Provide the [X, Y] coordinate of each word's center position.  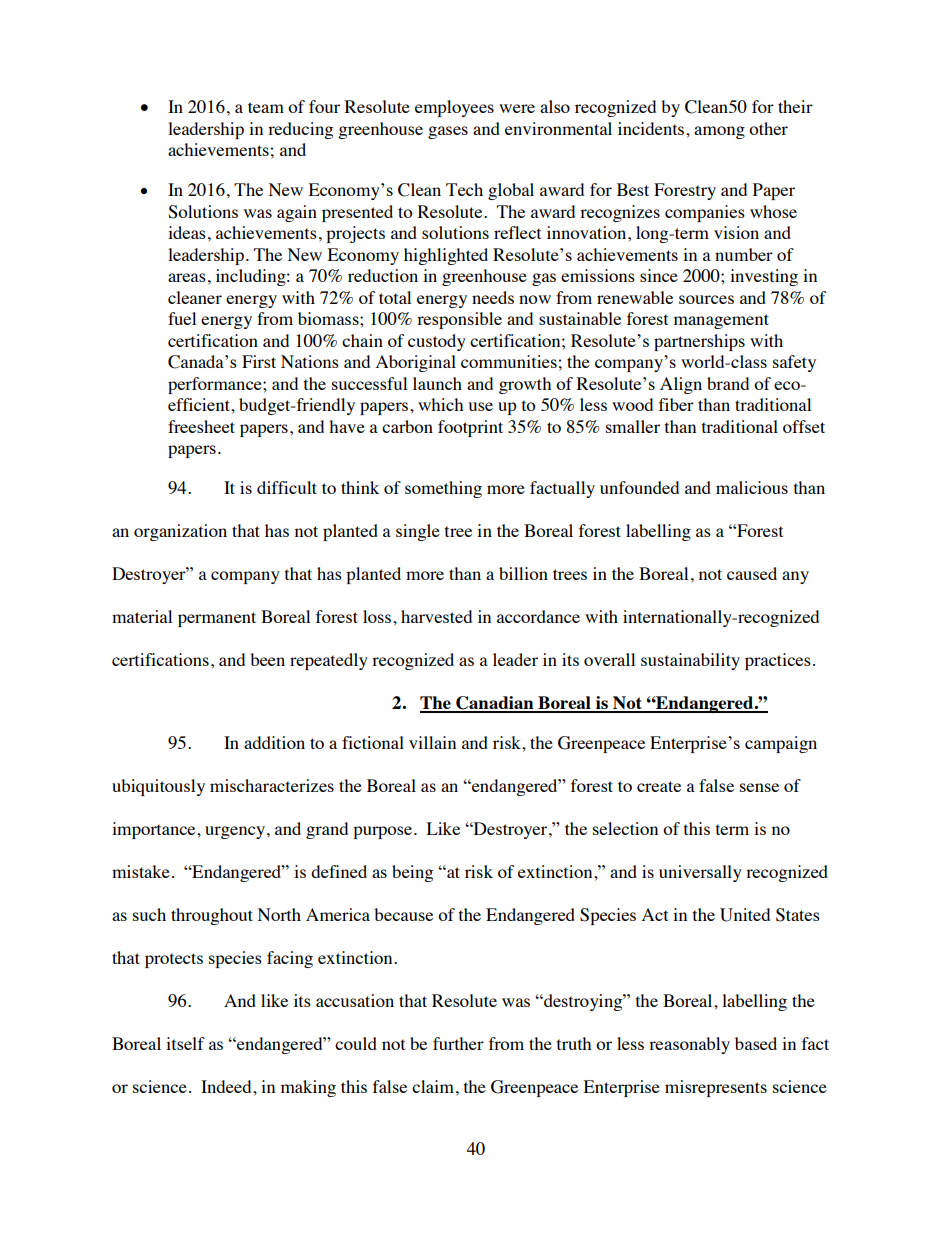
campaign [781, 744]
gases [448, 132]
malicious [752, 487]
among [719, 132]
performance [216, 385]
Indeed [227, 1086]
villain [432, 742]
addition [274, 742]
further [458, 1043]
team [266, 107]
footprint [470, 428]
